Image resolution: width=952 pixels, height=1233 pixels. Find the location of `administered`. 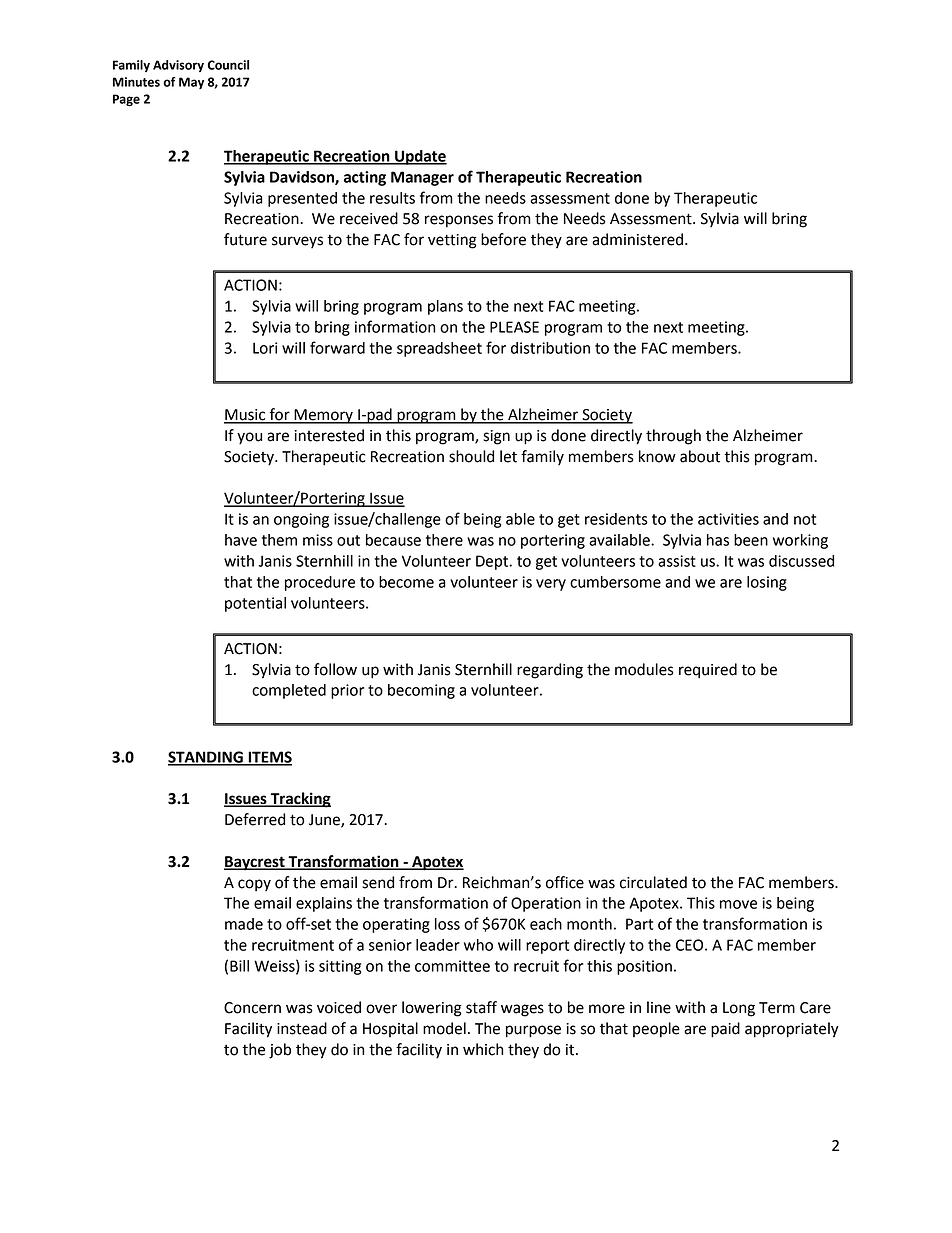

administered is located at coordinates (639, 239).
